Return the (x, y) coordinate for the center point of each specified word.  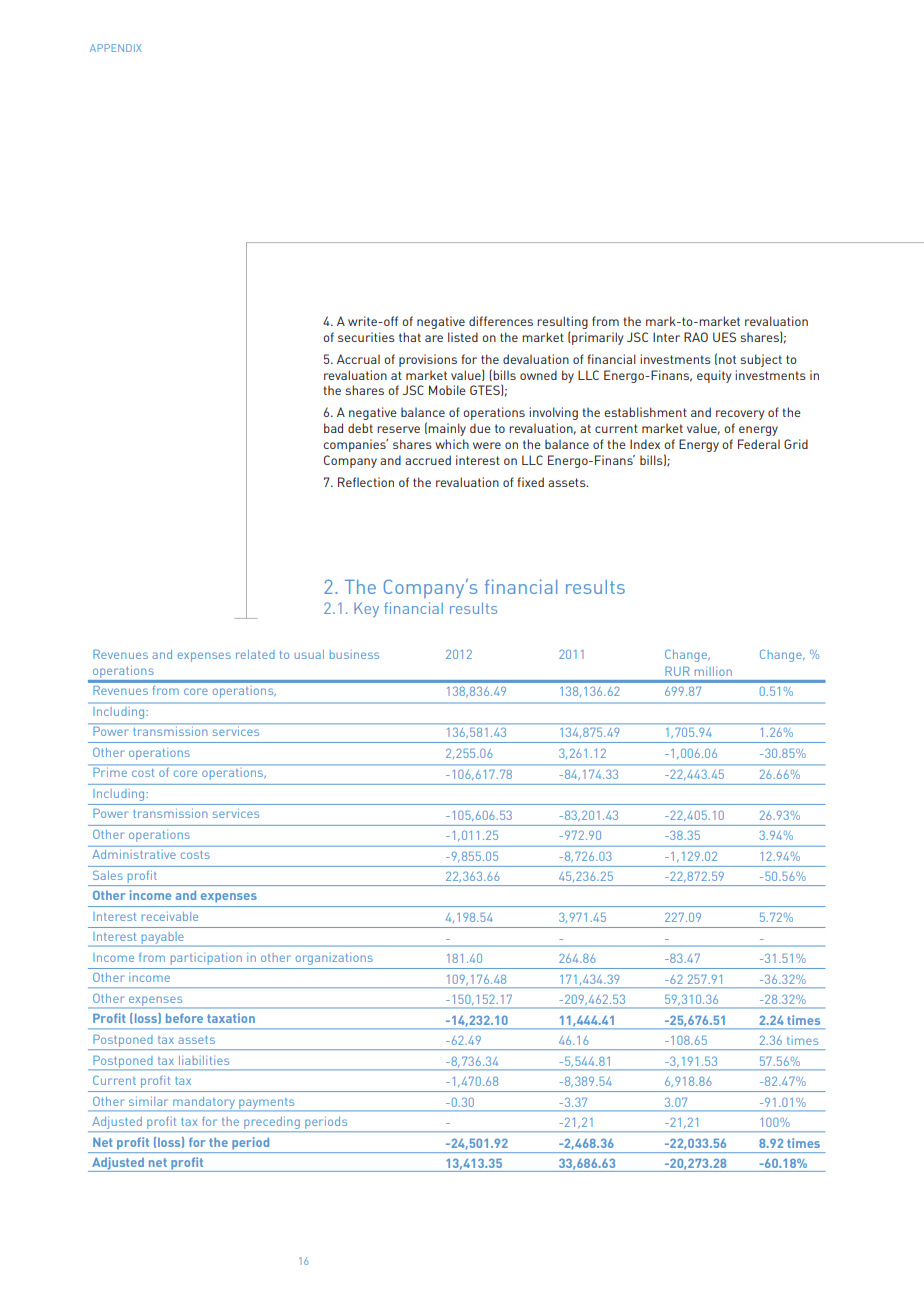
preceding (272, 1123)
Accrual (358, 359)
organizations (334, 959)
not (727, 359)
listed (463, 337)
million (713, 671)
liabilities (204, 1060)
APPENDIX (116, 48)
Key (366, 609)
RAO (696, 337)
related (255, 654)
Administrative (134, 854)
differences (501, 321)
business (354, 654)
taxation (231, 1018)
